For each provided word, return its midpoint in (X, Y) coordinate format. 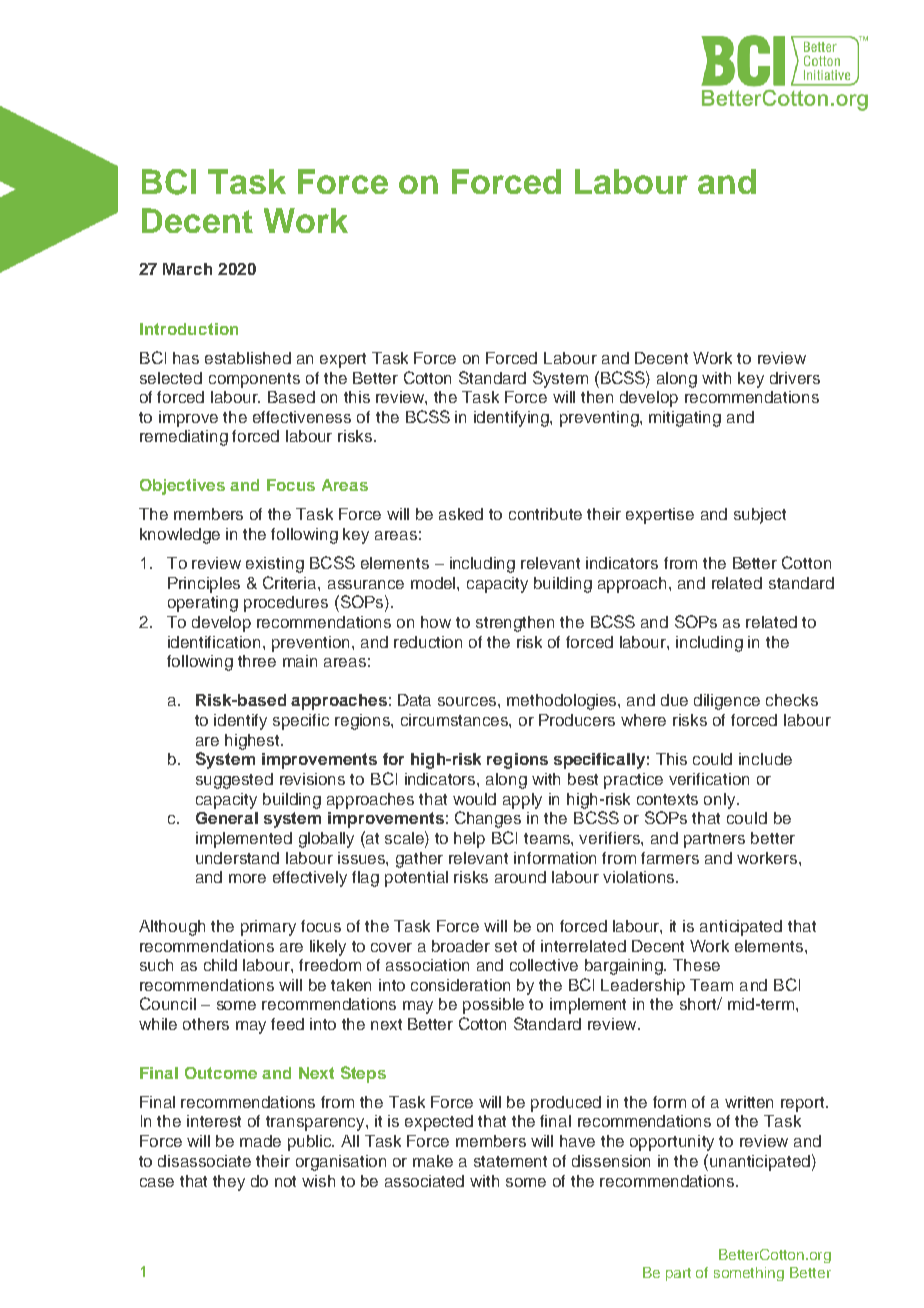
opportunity (672, 1143)
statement (510, 1161)
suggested (234, 781)
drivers (795, 378)
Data (414, 700)
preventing (600, 419)
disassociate (204, 1161)
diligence (727, 702)
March (187, 269)
